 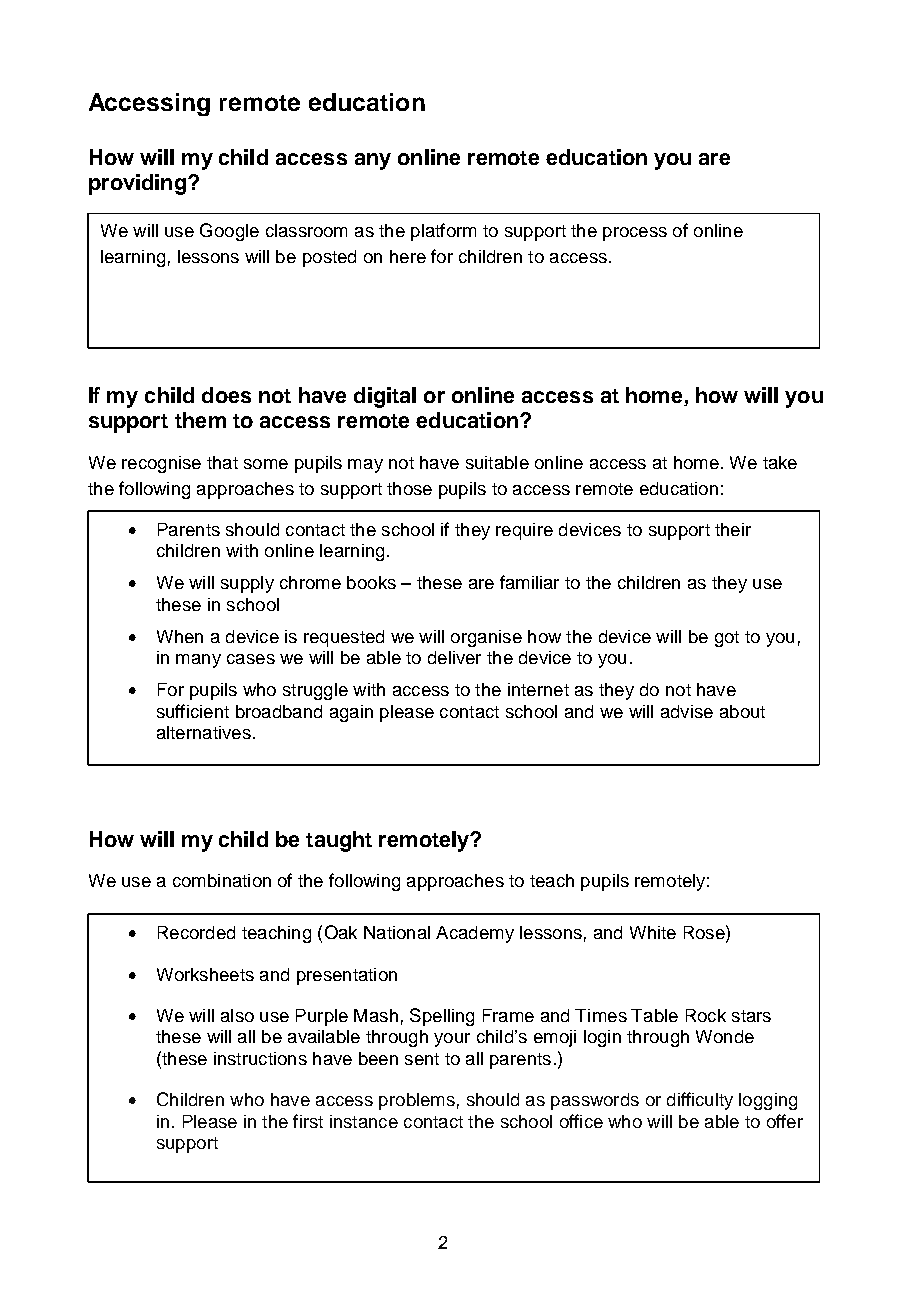 I want to click on got, so click(x=727, y=639).
